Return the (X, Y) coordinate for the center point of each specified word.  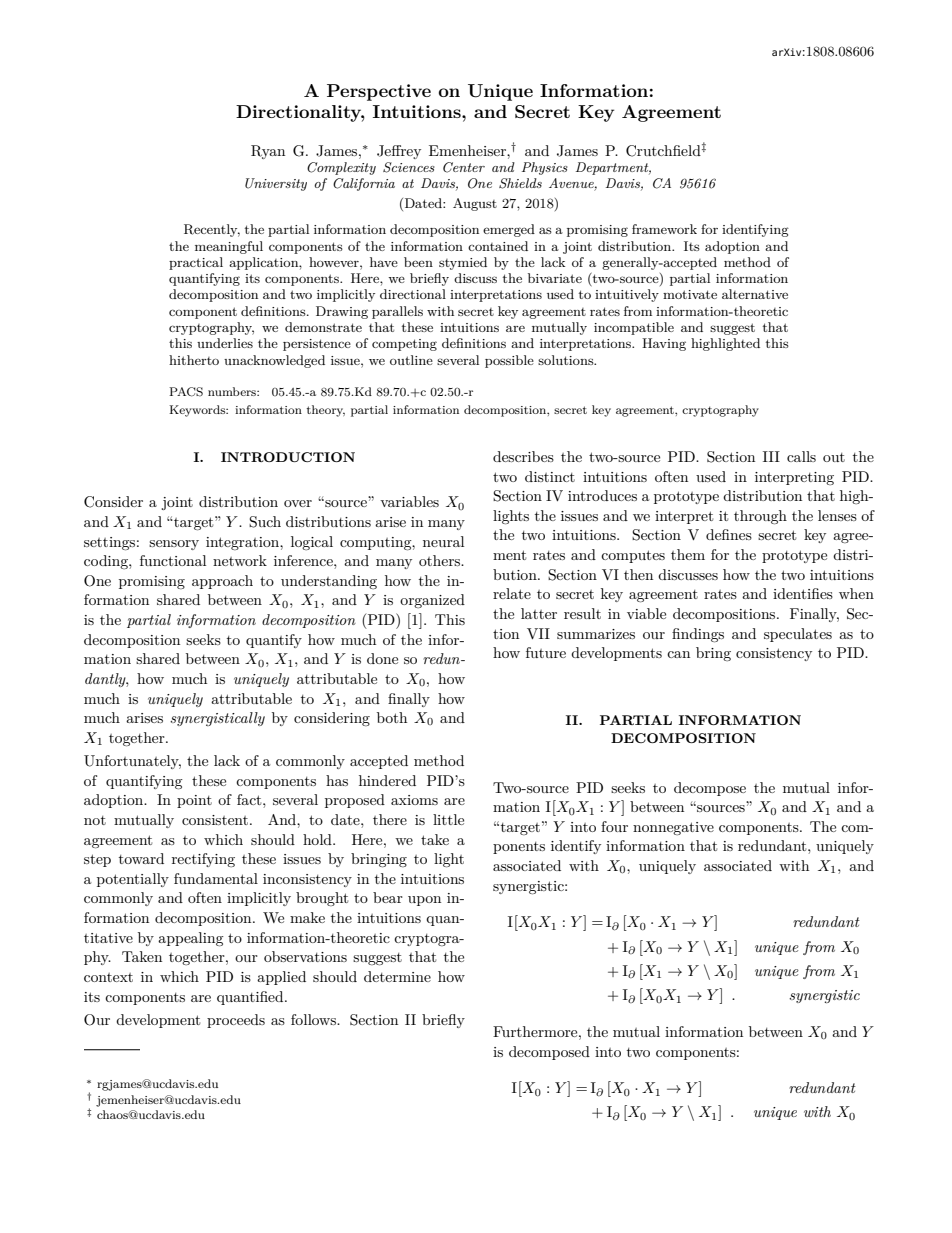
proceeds (236, 1021)
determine (397, 976)
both (392, 717)
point (194, 801)
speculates (798, 635)
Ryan (268, 152)
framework (664, 229)
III (771, 456)
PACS (186, 392)
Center (464, 167)
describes (523, 456)
